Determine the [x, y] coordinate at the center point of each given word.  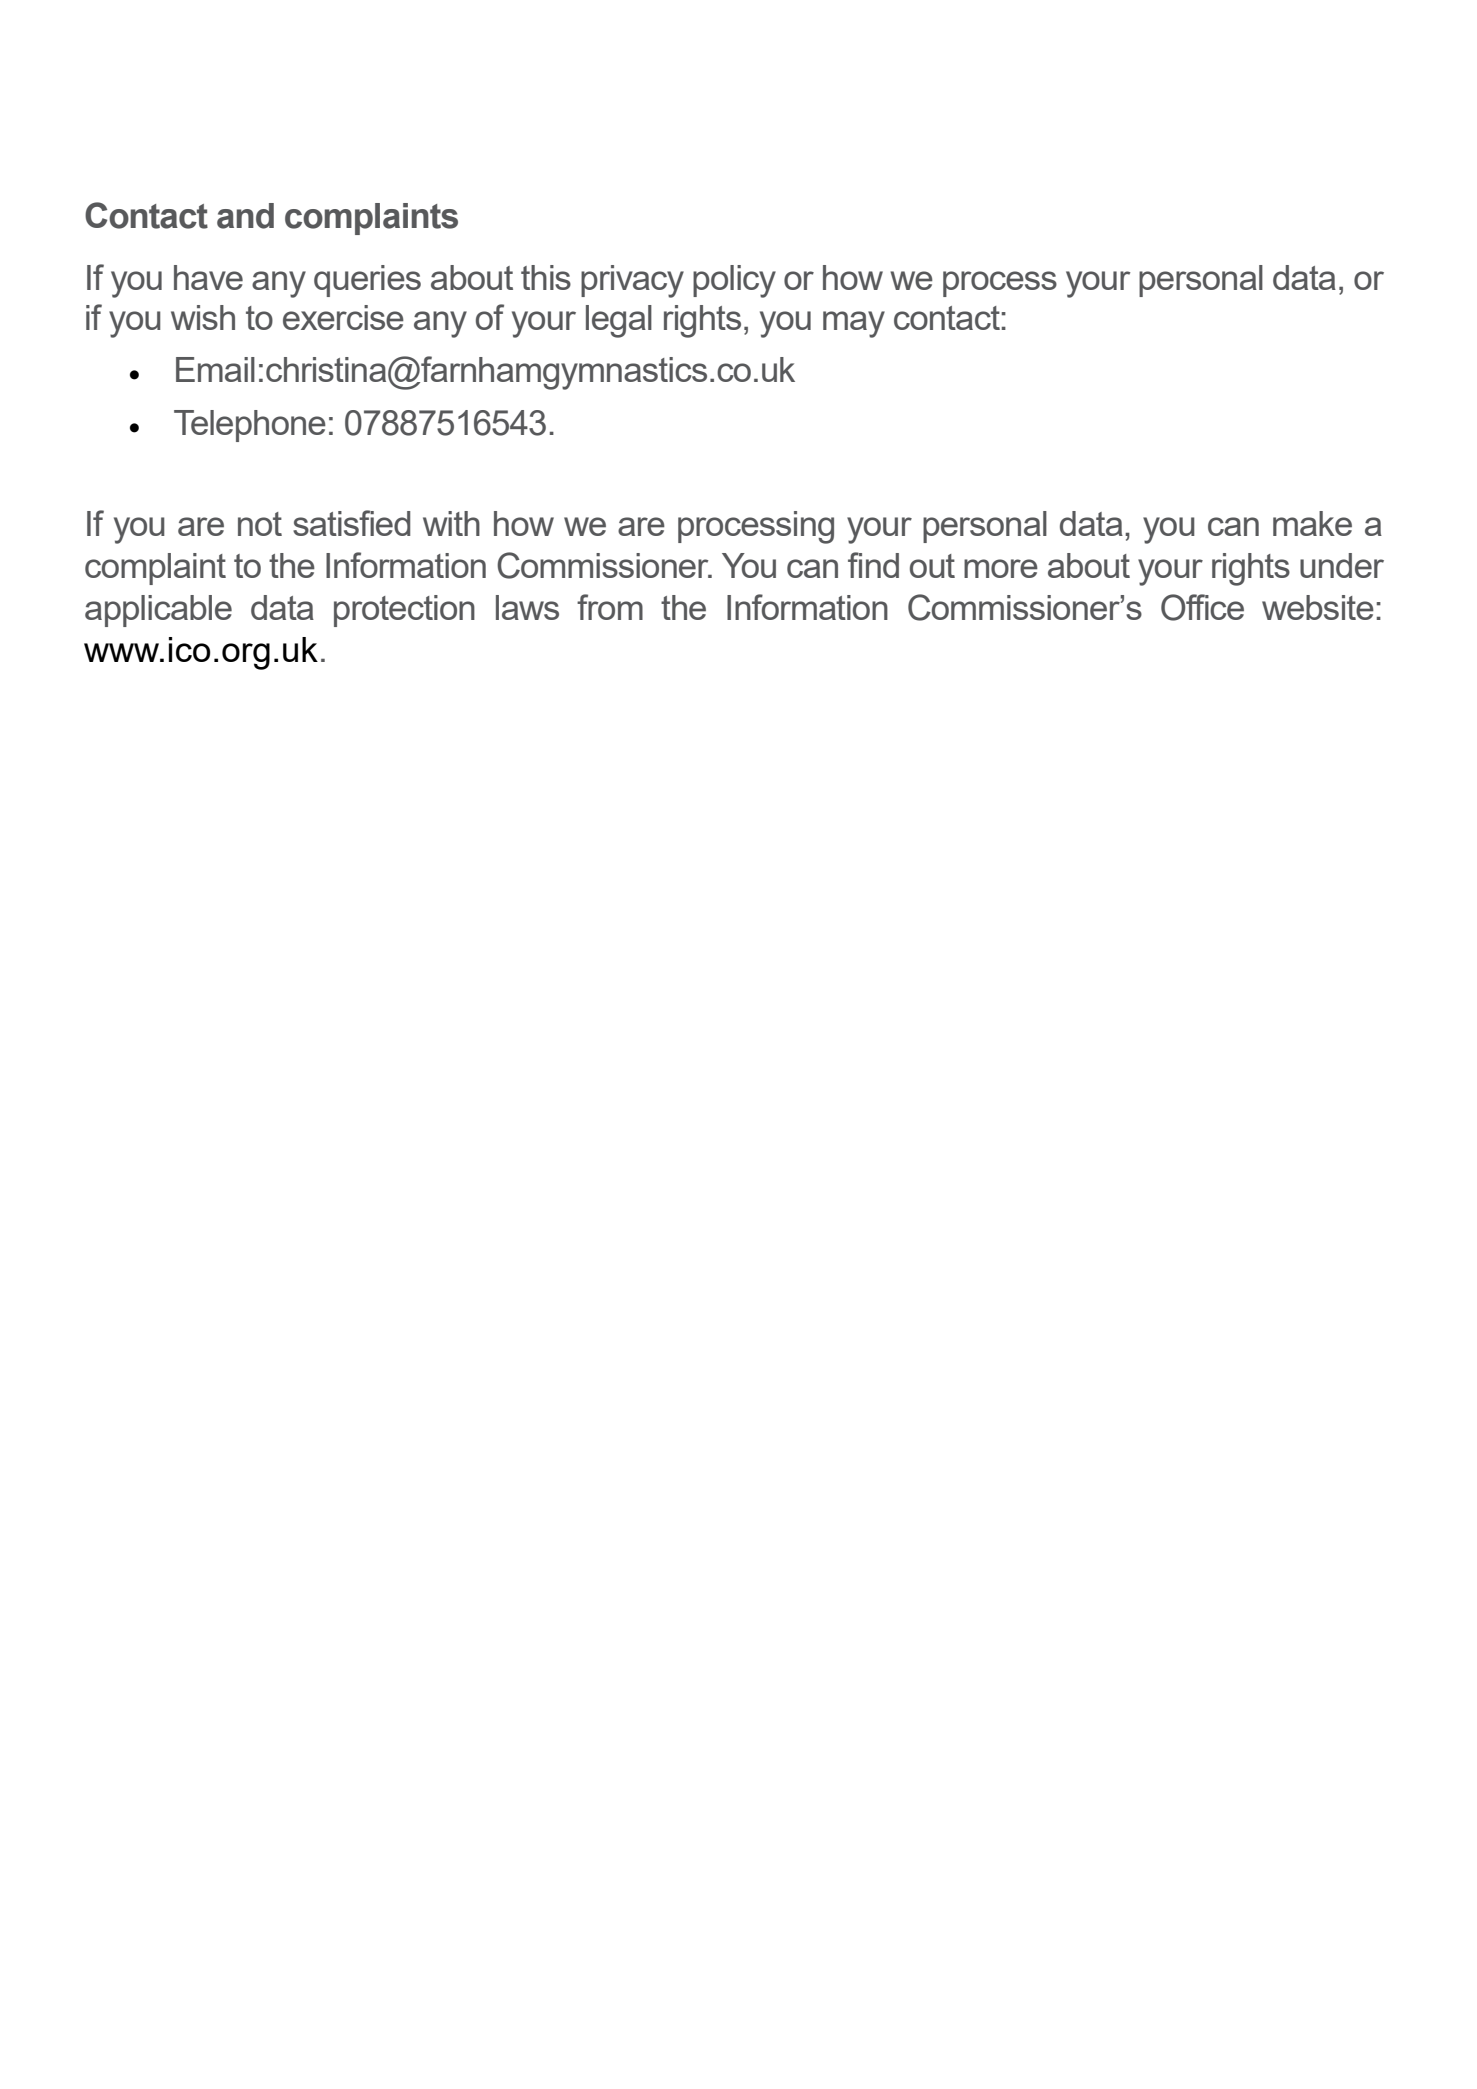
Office [1202, 607]
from [610, 607]
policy [734, 281]
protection [404, 611]
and [245, 216]
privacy [632, 281]
